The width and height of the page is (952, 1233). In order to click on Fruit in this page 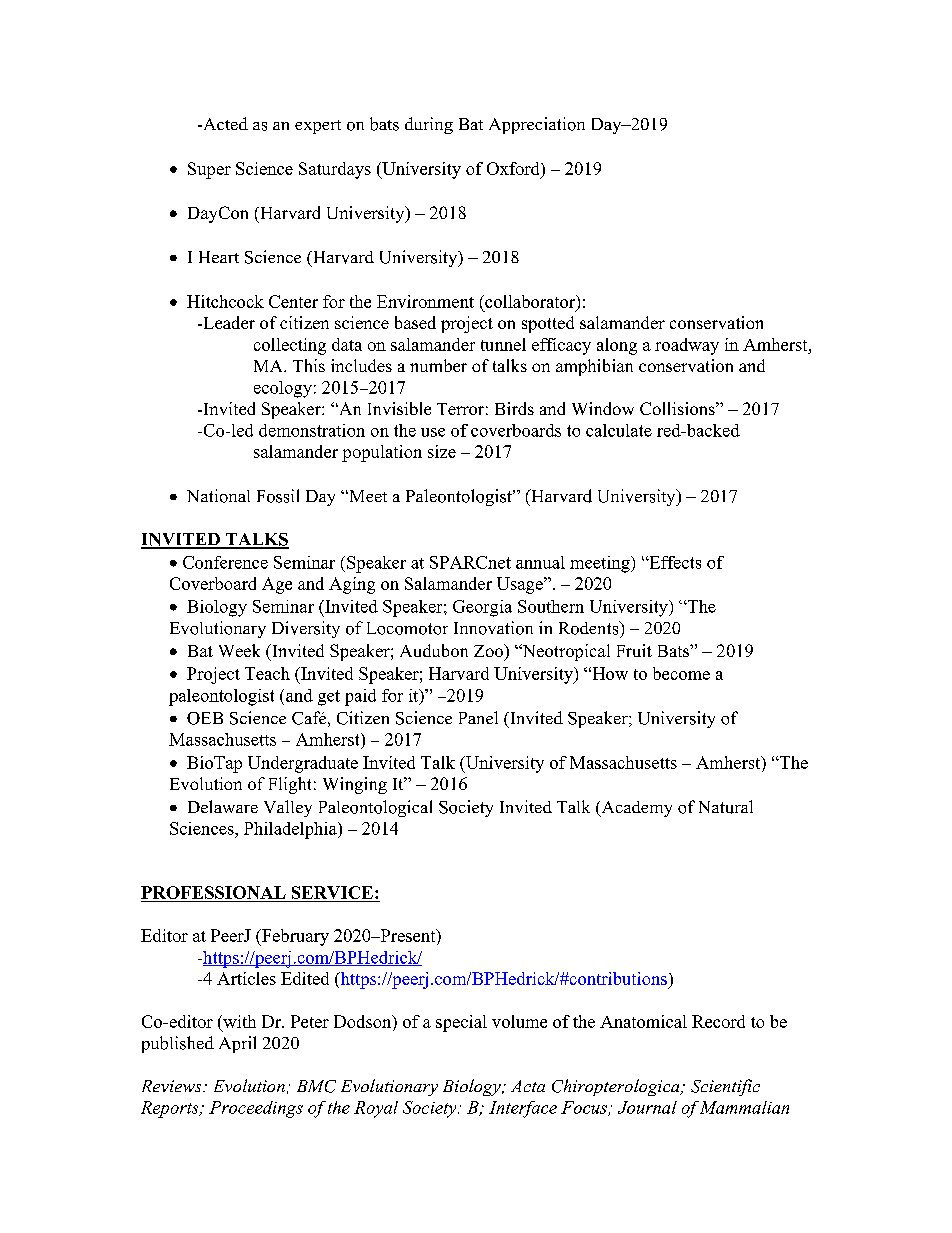, I will do `click(634, 650)`.
